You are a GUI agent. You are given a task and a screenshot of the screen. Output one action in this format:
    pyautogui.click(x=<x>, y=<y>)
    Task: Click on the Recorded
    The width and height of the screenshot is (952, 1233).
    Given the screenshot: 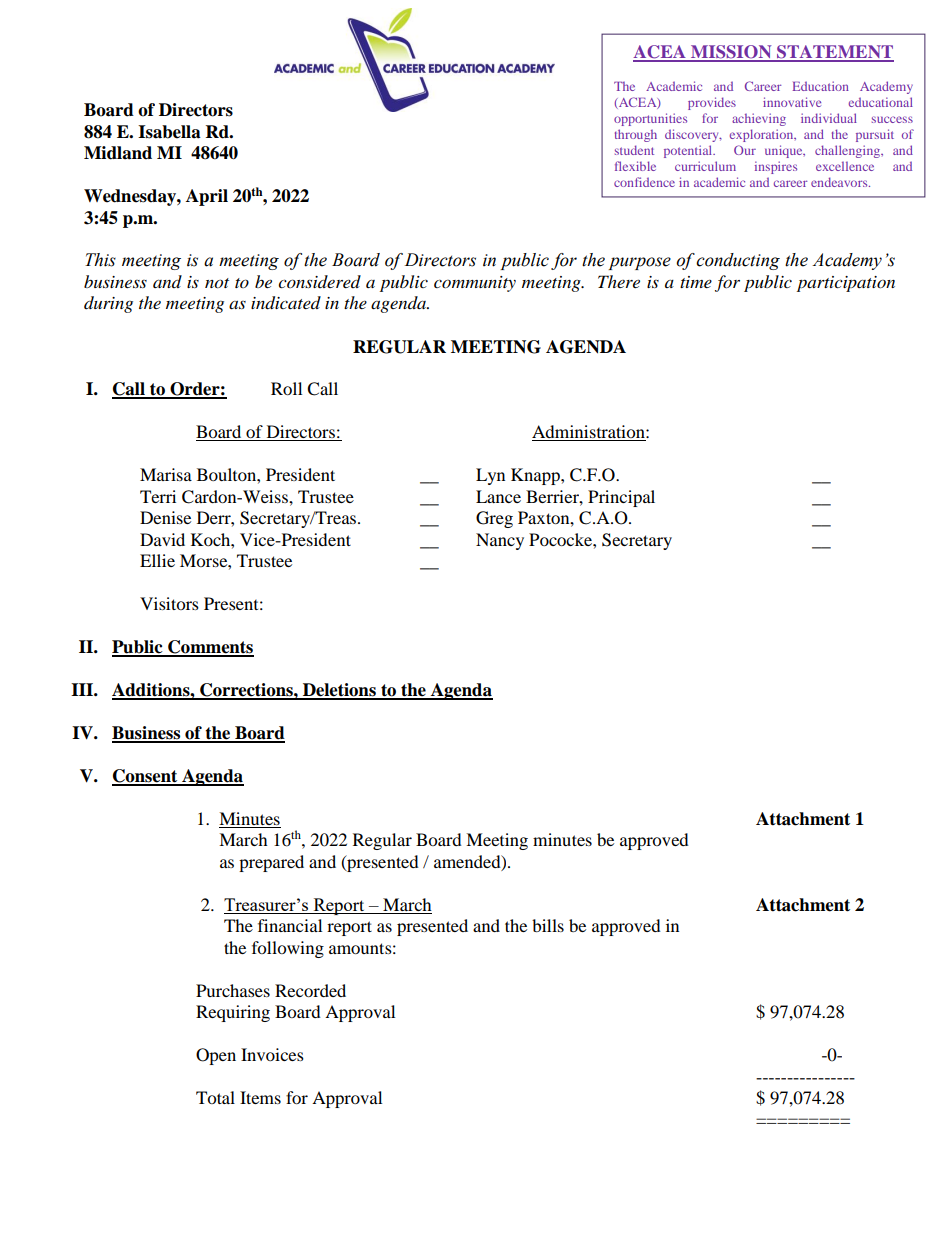 What is the action you would take?
    pyautogui.click(x=310, y=990)
